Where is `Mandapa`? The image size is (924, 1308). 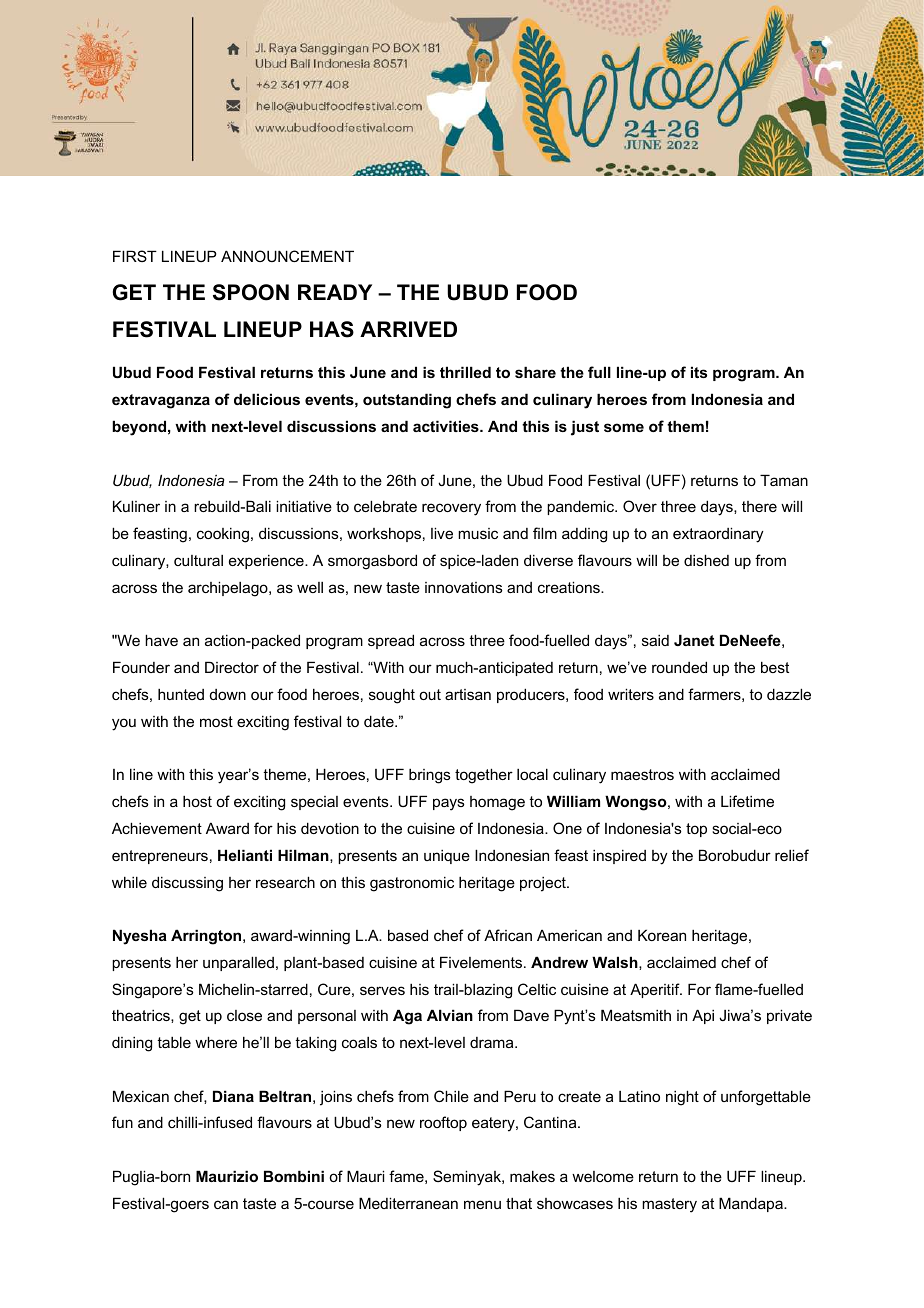 Mandapa is located at coordinates (752, 1204).
